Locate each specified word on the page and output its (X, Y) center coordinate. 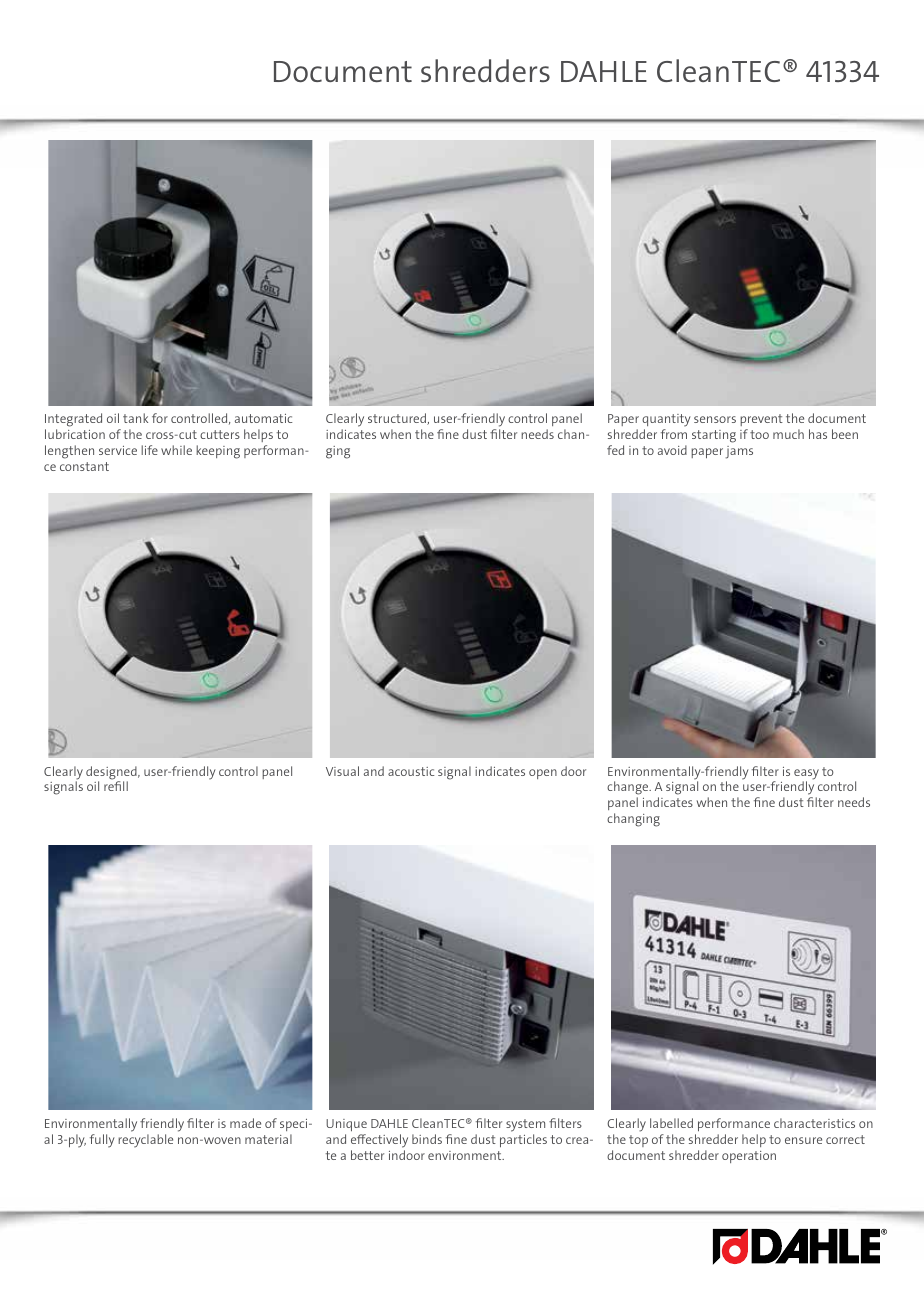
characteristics (814, 1123)
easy (806, 775)
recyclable (145, 1141)
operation (749, 1157)
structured (398, 419)
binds (427, 1139)
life (149, 450)
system (525, 1125)
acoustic (411, 771)
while (176, 450)
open (543, 774)
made (245, 1123)
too (759, 434)
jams (739, 452)
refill (116, 786)
